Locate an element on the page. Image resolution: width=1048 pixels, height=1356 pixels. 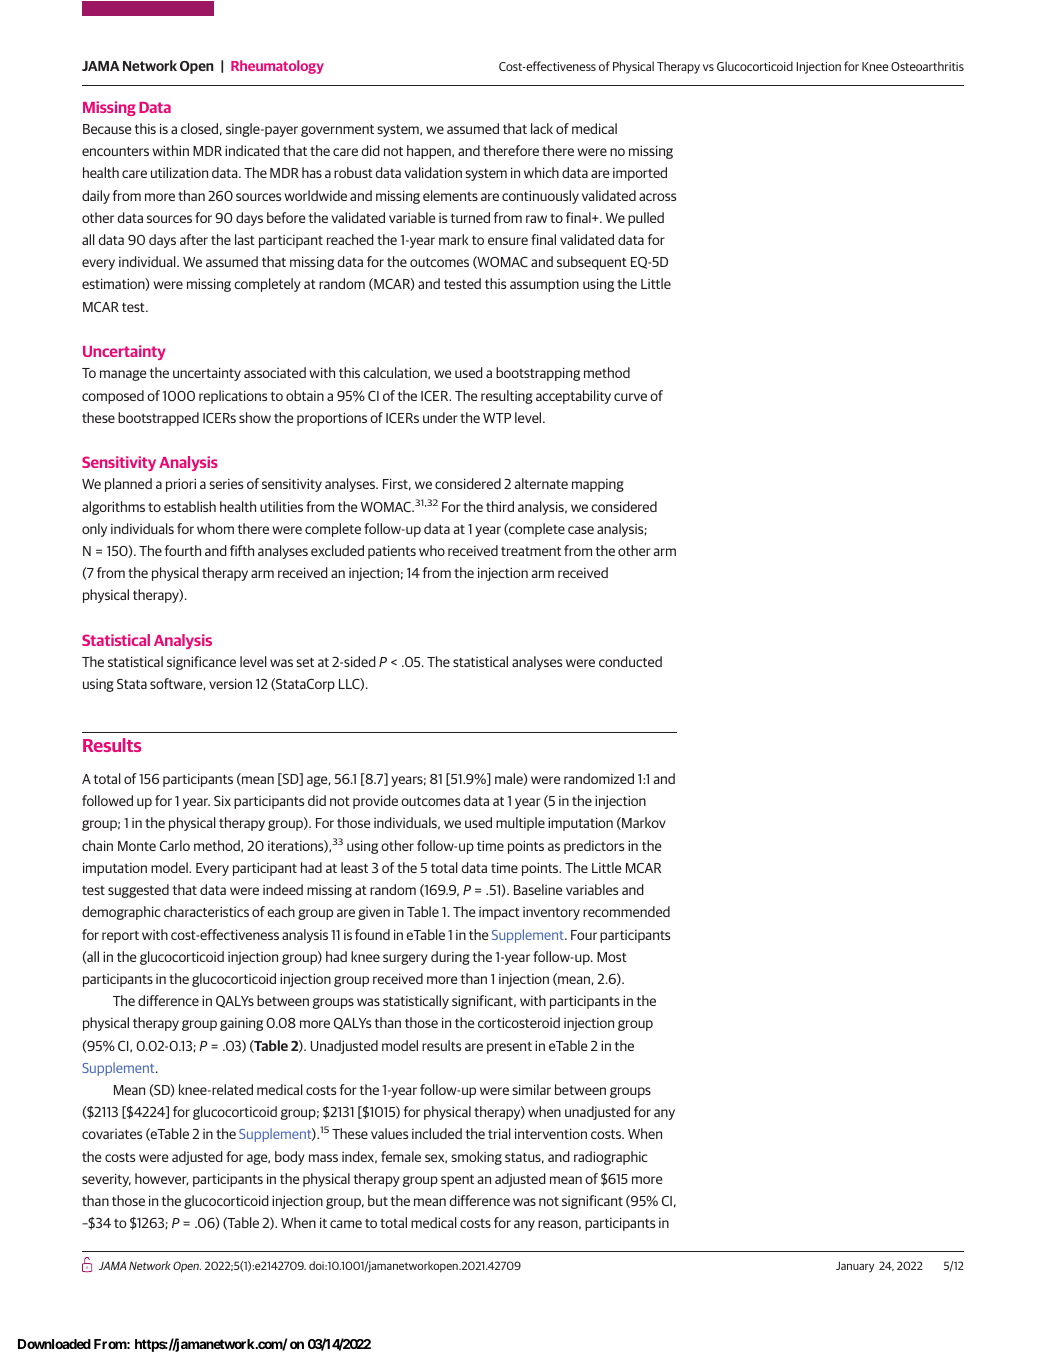
January is located at coordinates (855, 1267).
